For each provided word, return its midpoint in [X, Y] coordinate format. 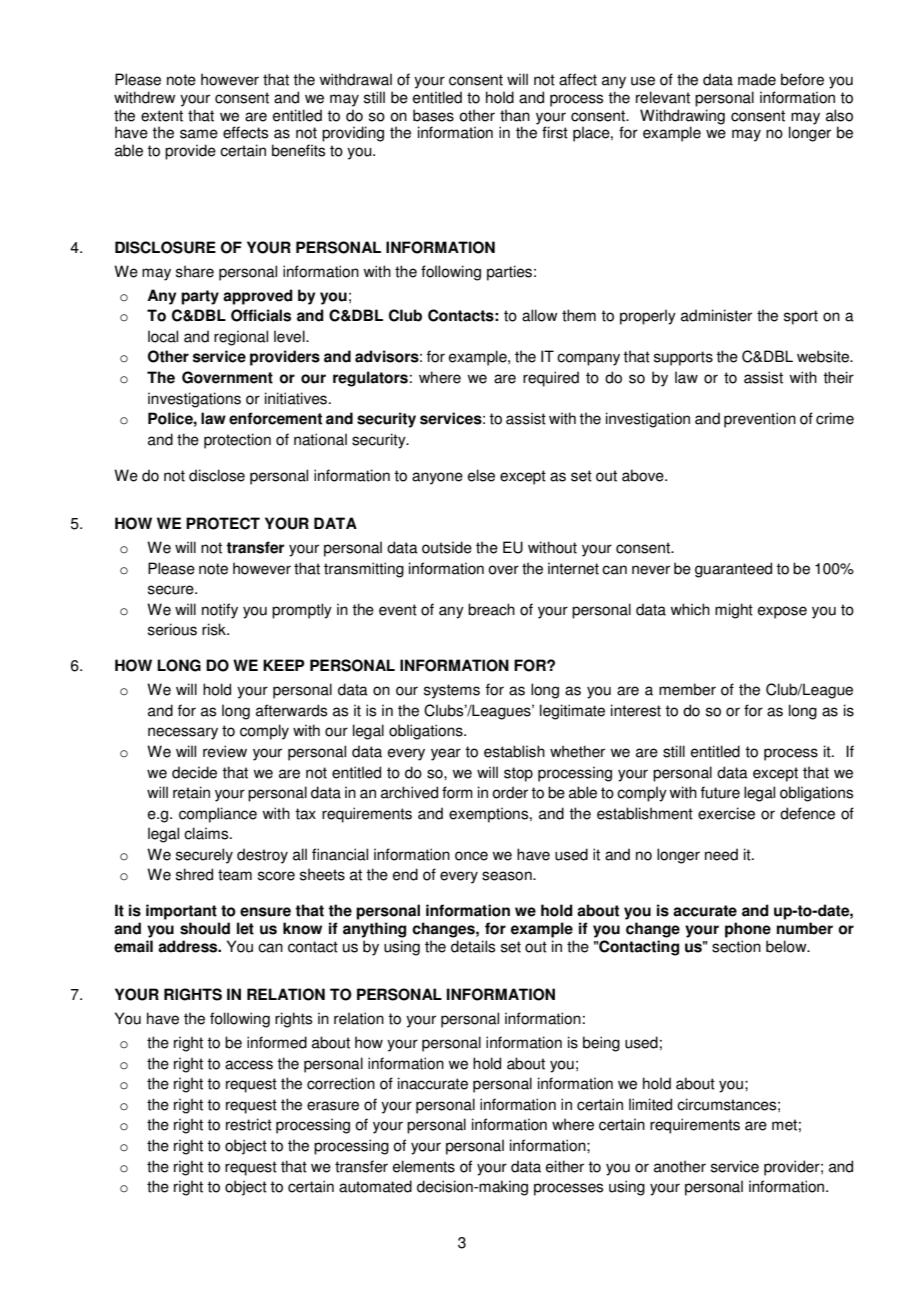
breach [491, 609]
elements [424, 1166]
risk [215, 629]
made [757, 79]
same [199, 134]
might [734, 611]
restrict [249, 1124]
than [515, 115]
